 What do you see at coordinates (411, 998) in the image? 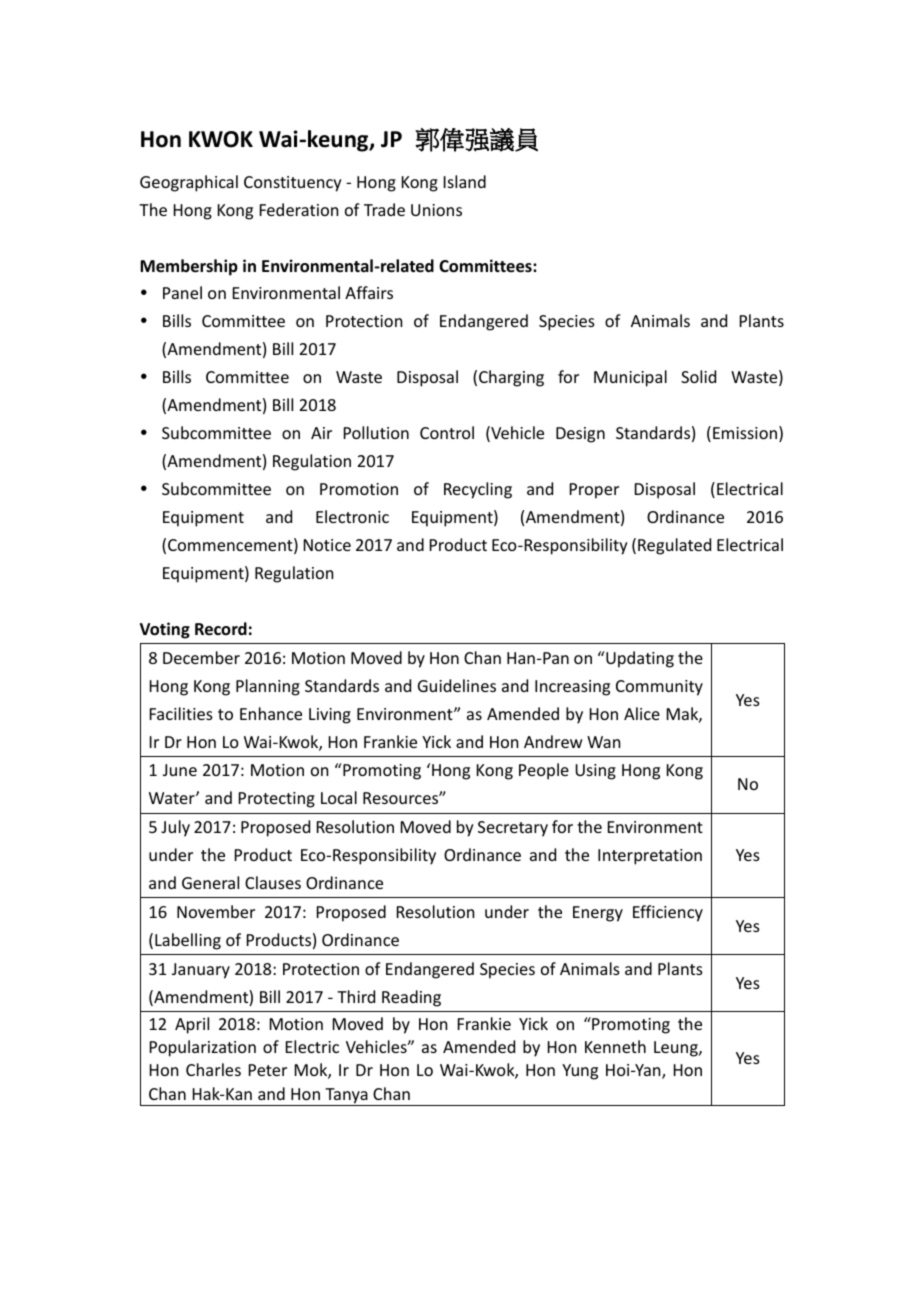
I see `Reading` at bounding box center [411, 998].
